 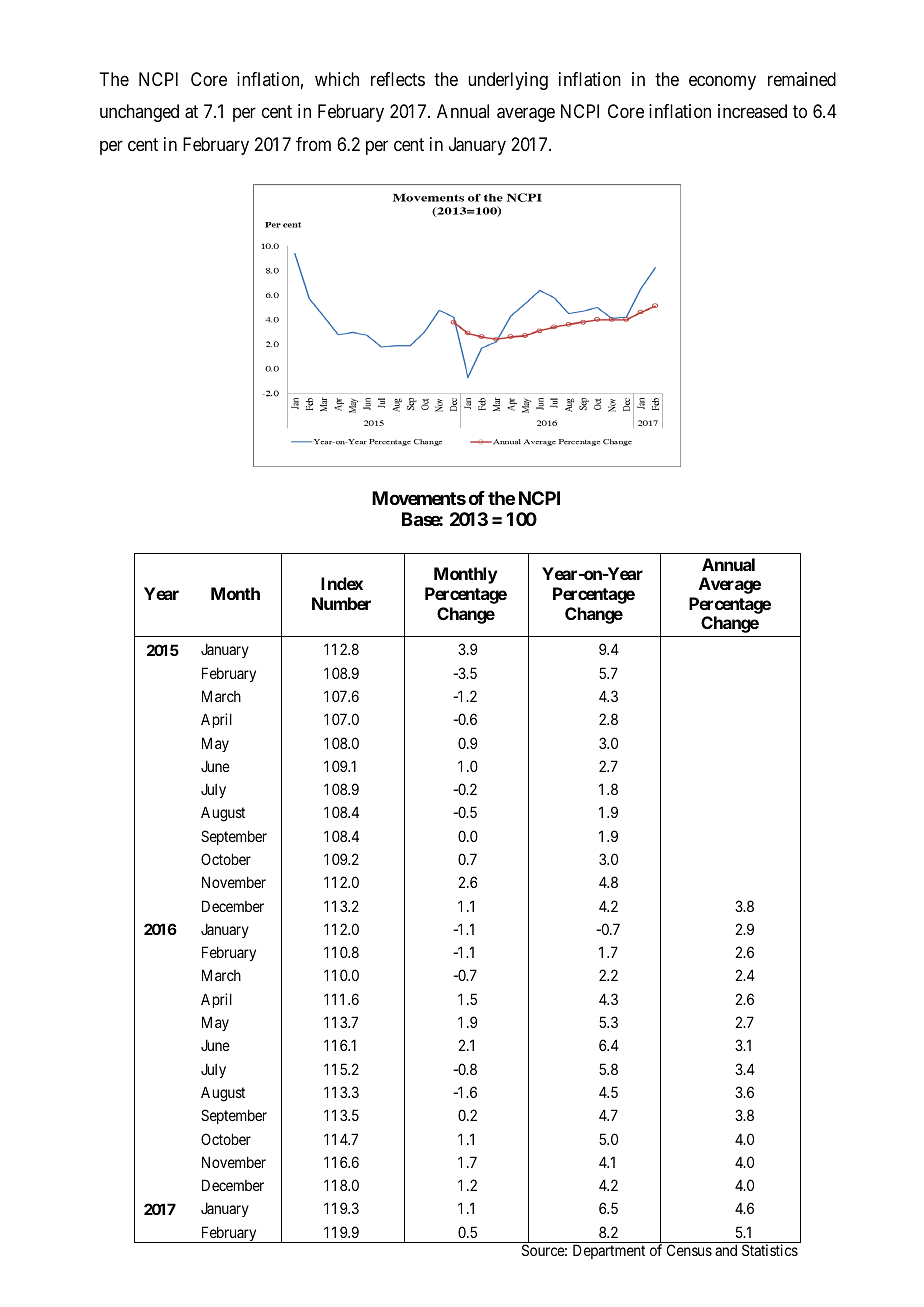 I want to click on Census, so click(x=689, y=1250).
